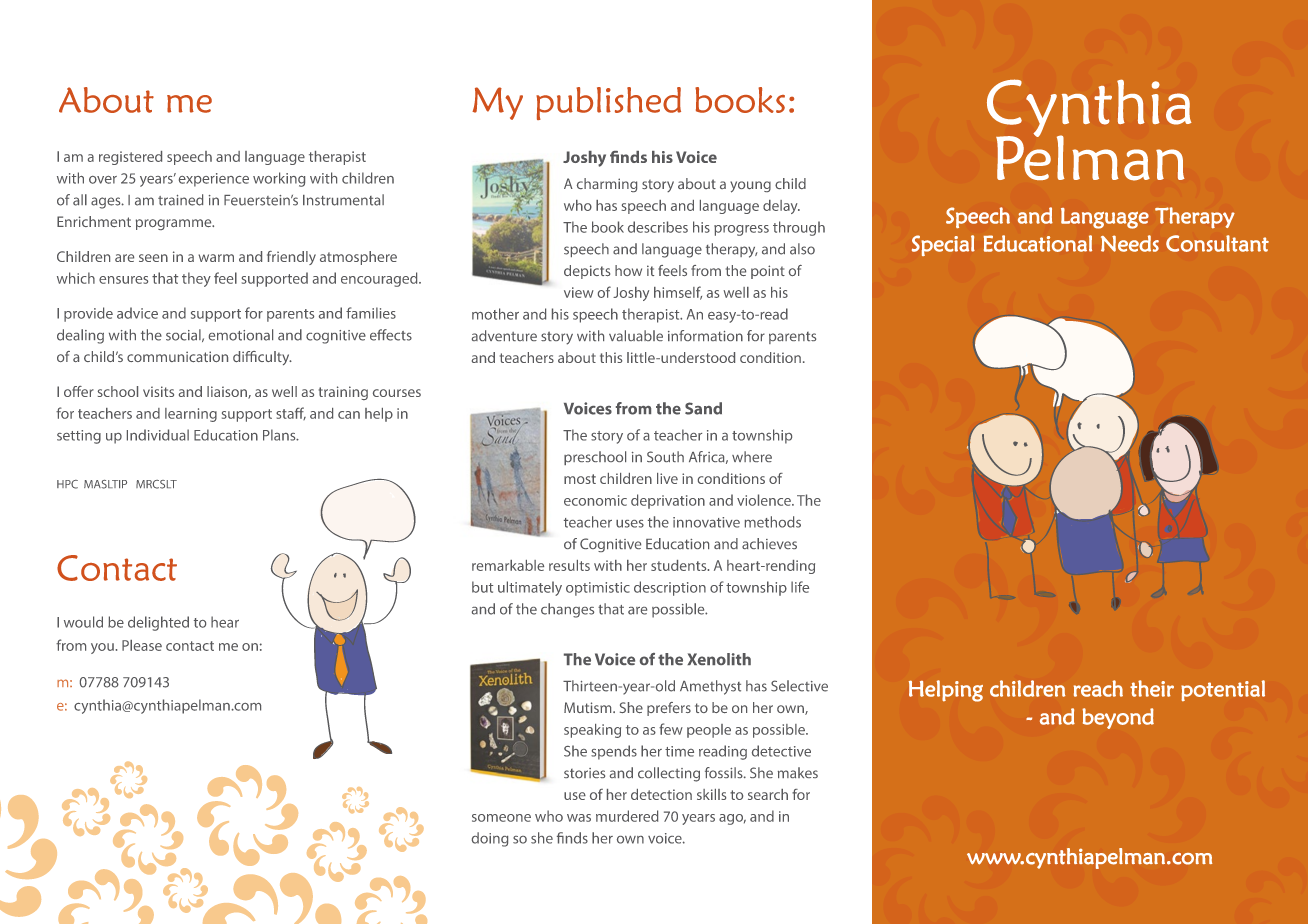 The image size is (1308, 924). Describe the element at coordinates (608, 103) in the image. I see `published` at that location.
